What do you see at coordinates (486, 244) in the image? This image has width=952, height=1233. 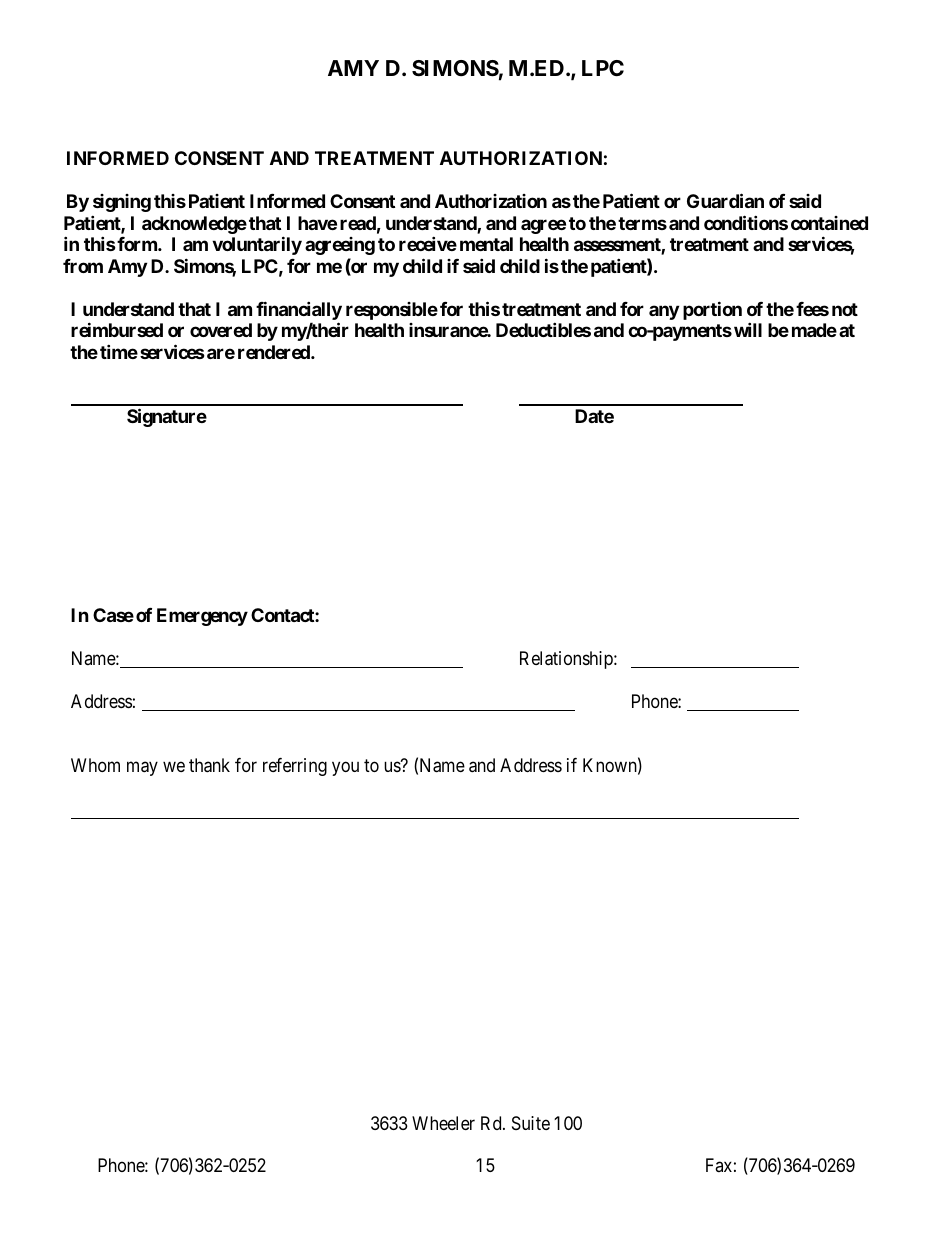 I see `mental` at bounding box center [486, 244].
